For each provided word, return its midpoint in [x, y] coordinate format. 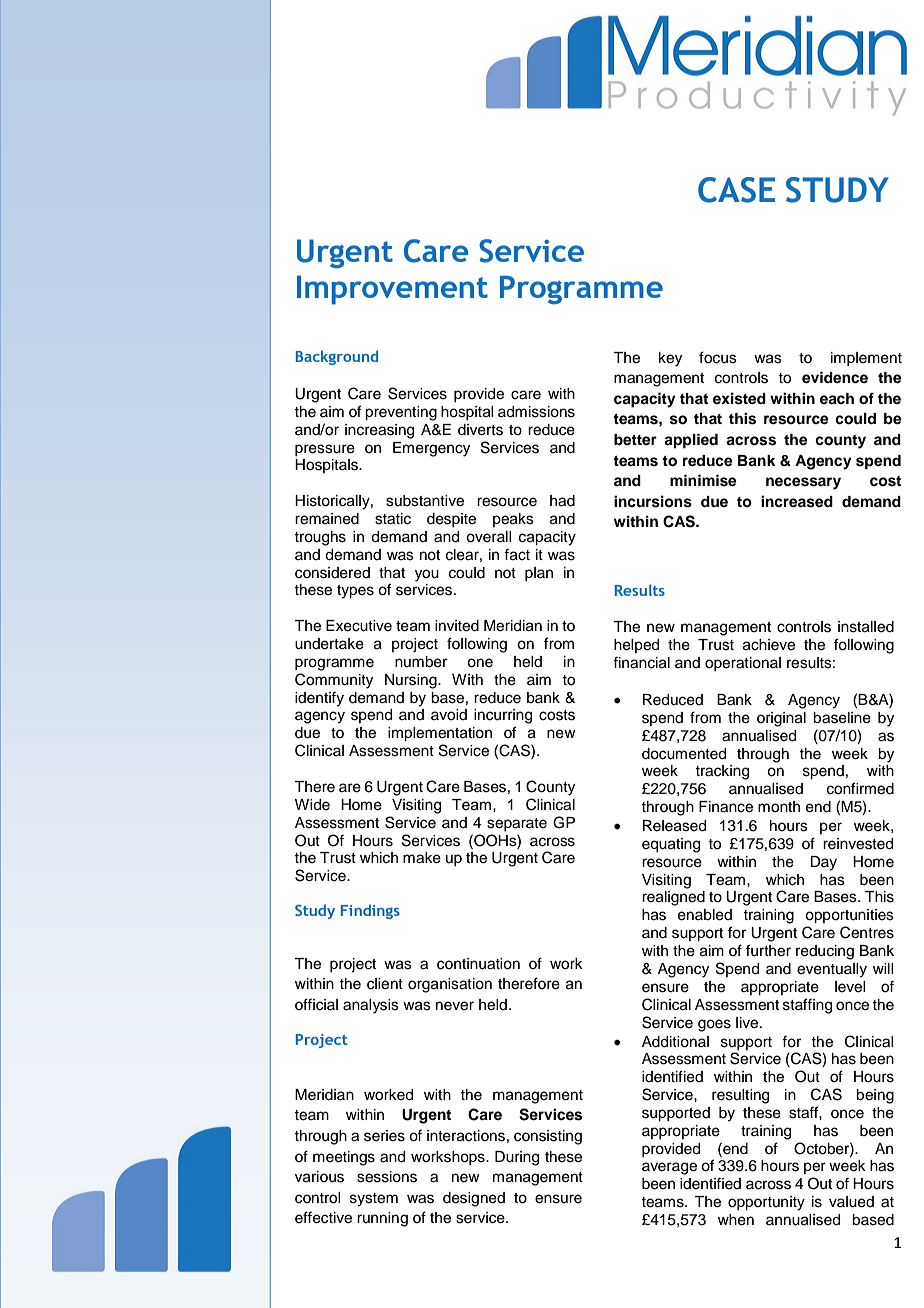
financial [641, 662]
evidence [835, 377]
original [781, 719]
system [374, 1200]
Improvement [392, 290]
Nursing [412, 681]
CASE [736, 190]
